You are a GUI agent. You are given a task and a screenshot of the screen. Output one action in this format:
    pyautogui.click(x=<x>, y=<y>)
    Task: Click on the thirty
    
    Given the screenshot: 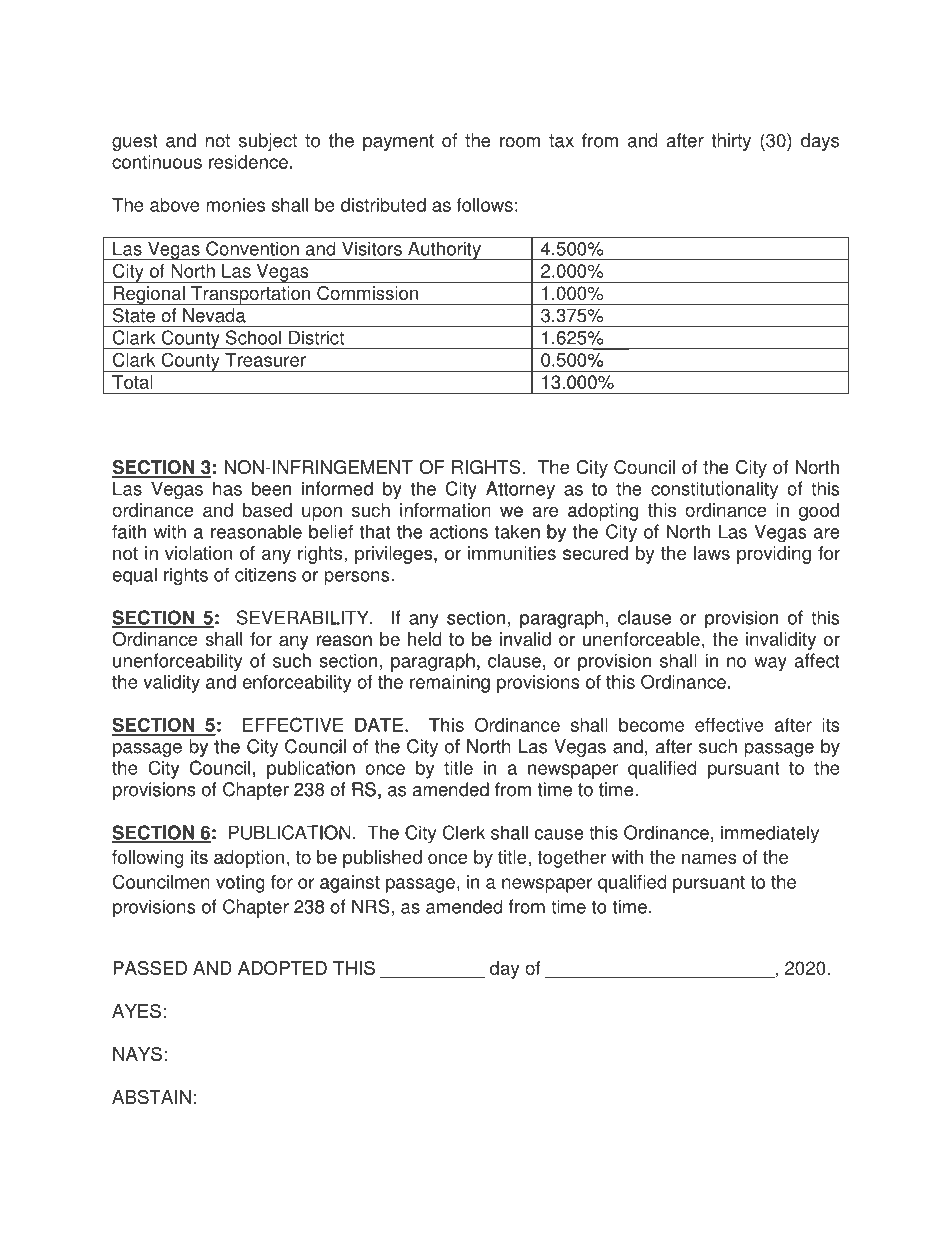 What is the action you would take?
    pyautogui.click(x=731, y=142)
